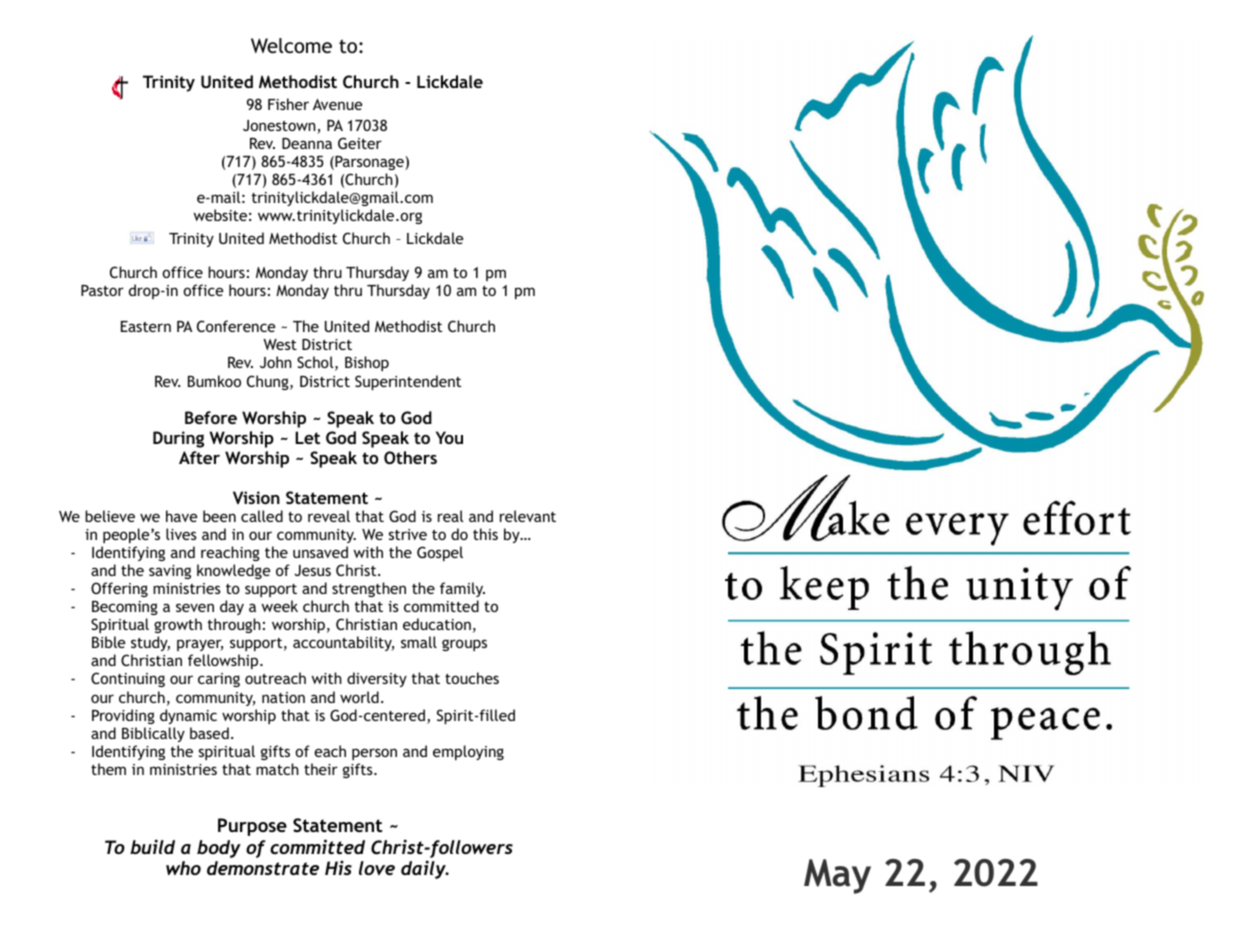 This screenshot has height=952, width=1233. What do you see at coordinates (337, 104) in the screenshot?
I see `Avenue` at bounding box center [337, 104].
